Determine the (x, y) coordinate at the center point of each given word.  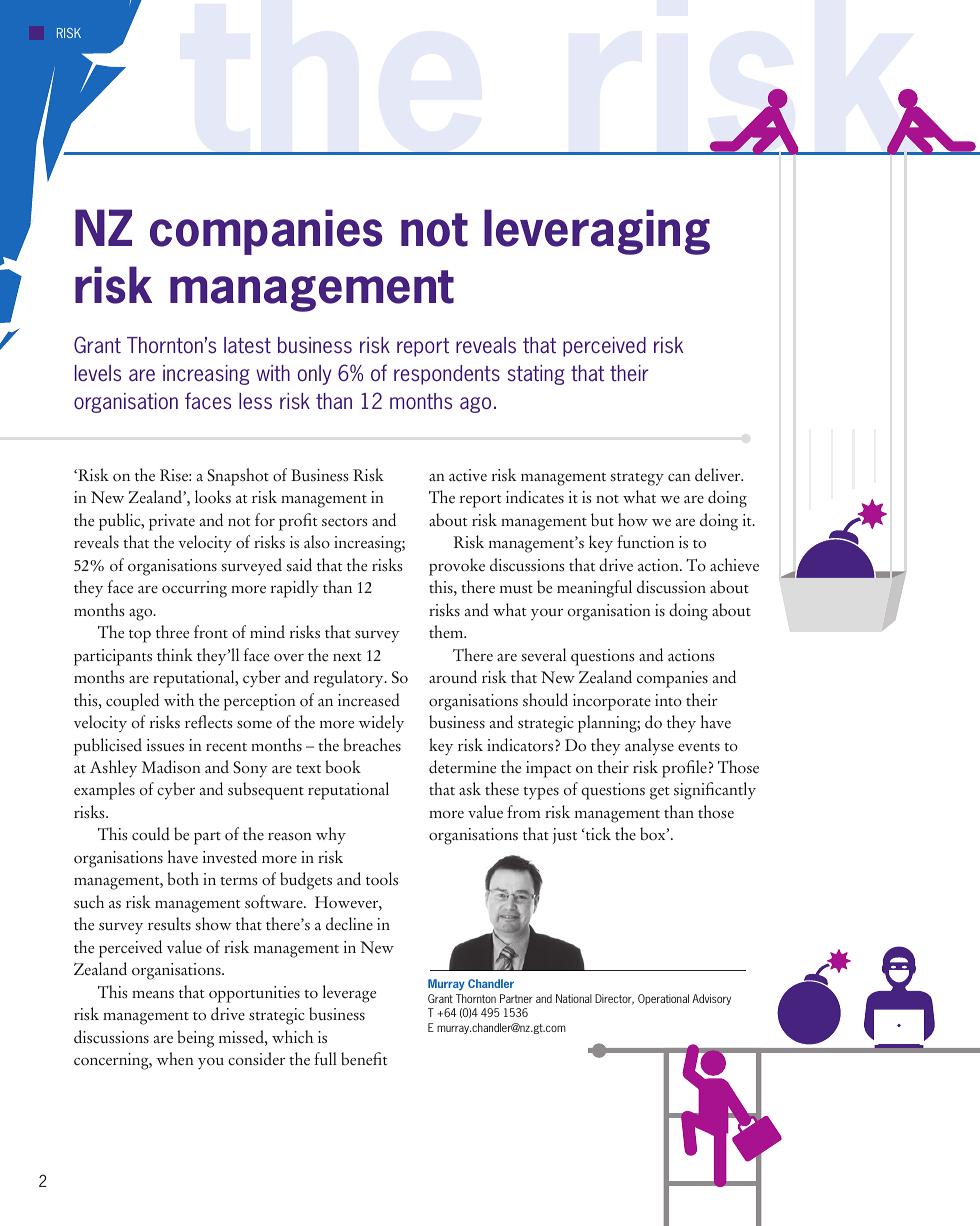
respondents (447, 375)
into (668, 700)
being (196, 1039)
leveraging (597, 232)
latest (247, 345)
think (175, 654)
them (447, 632)
